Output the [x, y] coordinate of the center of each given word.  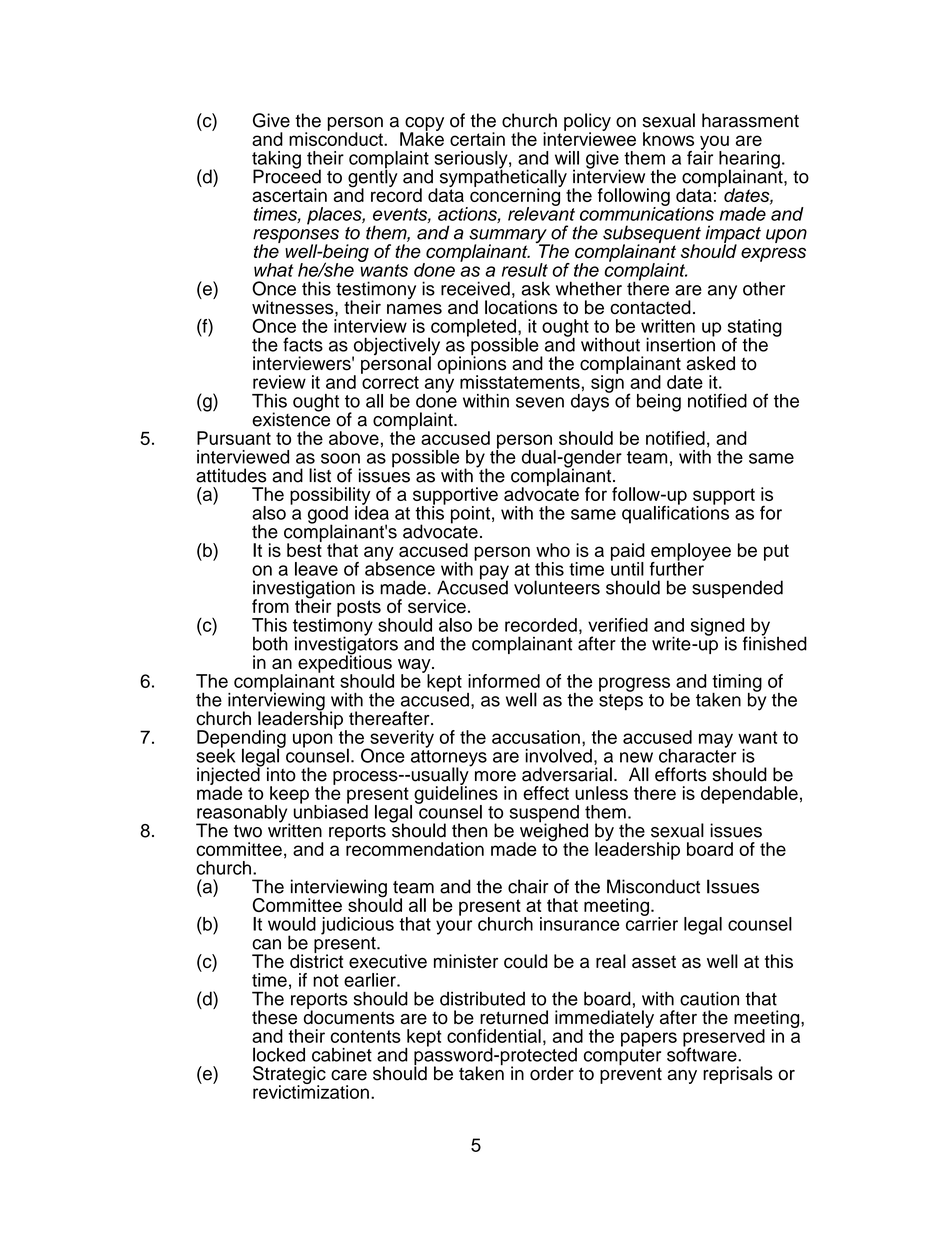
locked [279, 1054]
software [703, 1053]
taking [276, 161]
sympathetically [503, 178]
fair [700, 156]
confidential [494, 1036]
